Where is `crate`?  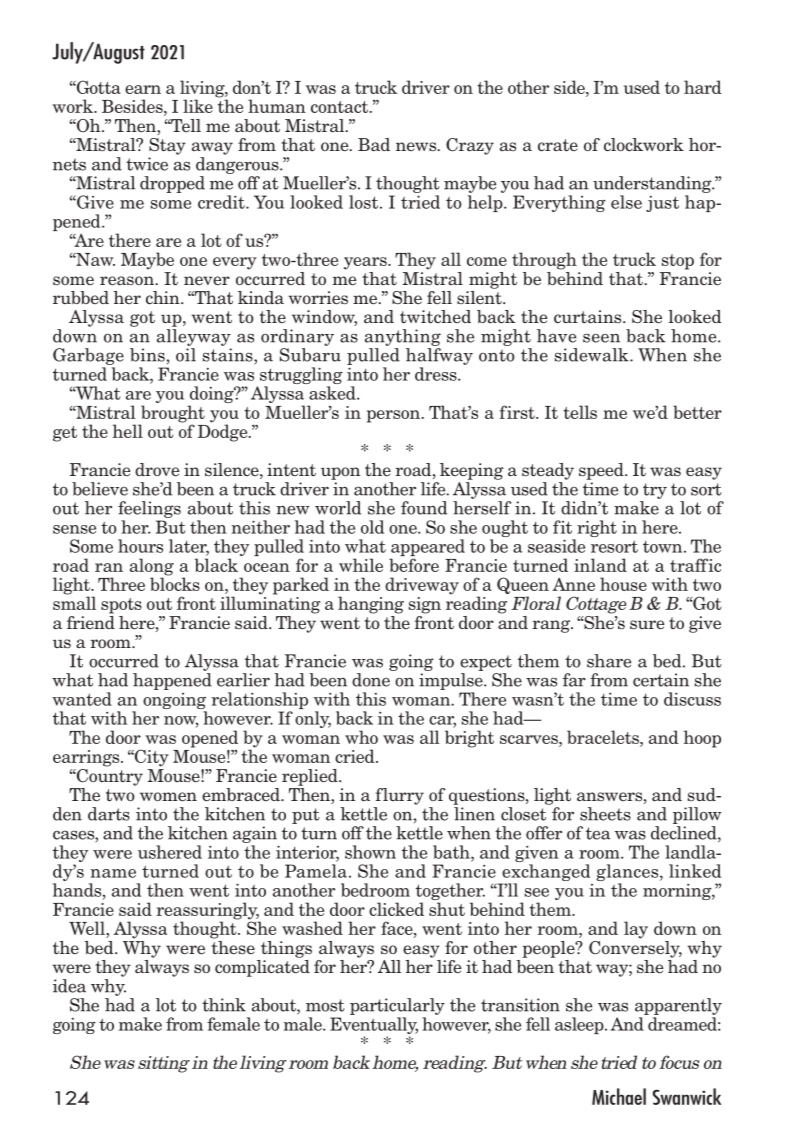
crate is located at coordinates (558, 145).
